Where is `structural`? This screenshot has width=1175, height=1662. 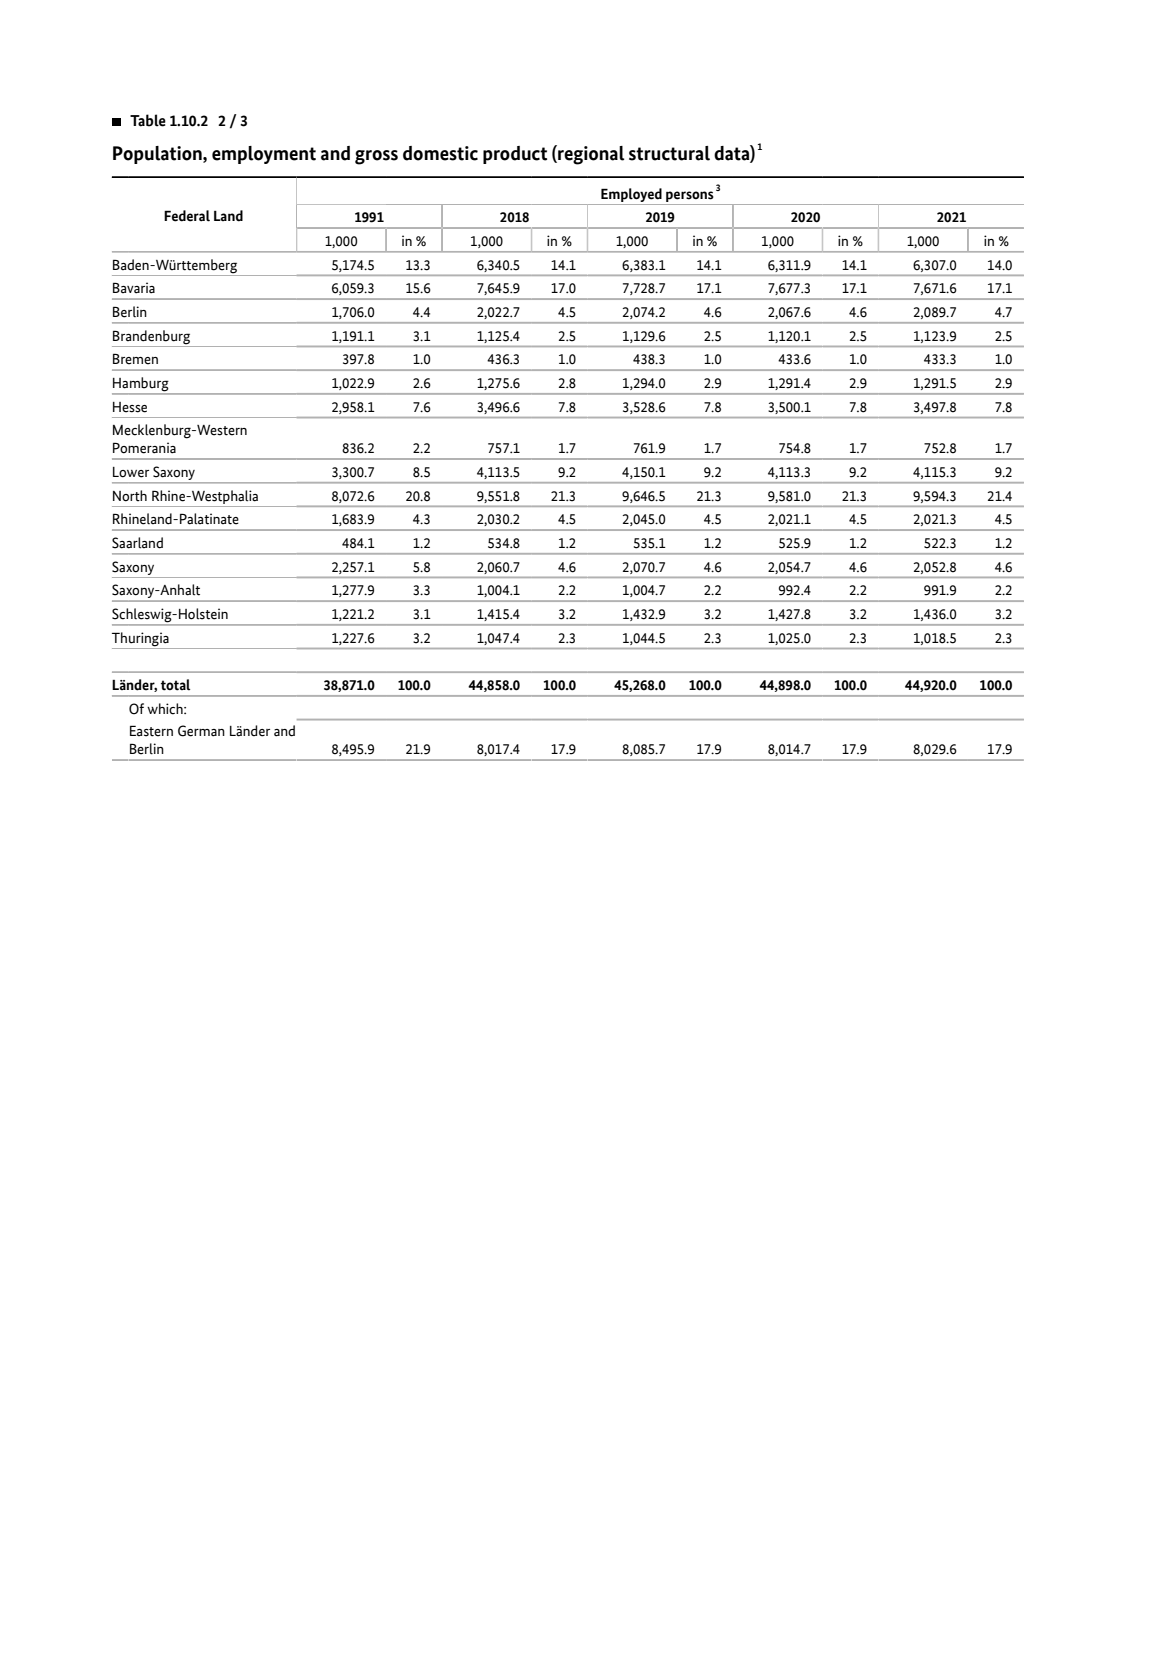 structural is located at coordinates (669, 153).
